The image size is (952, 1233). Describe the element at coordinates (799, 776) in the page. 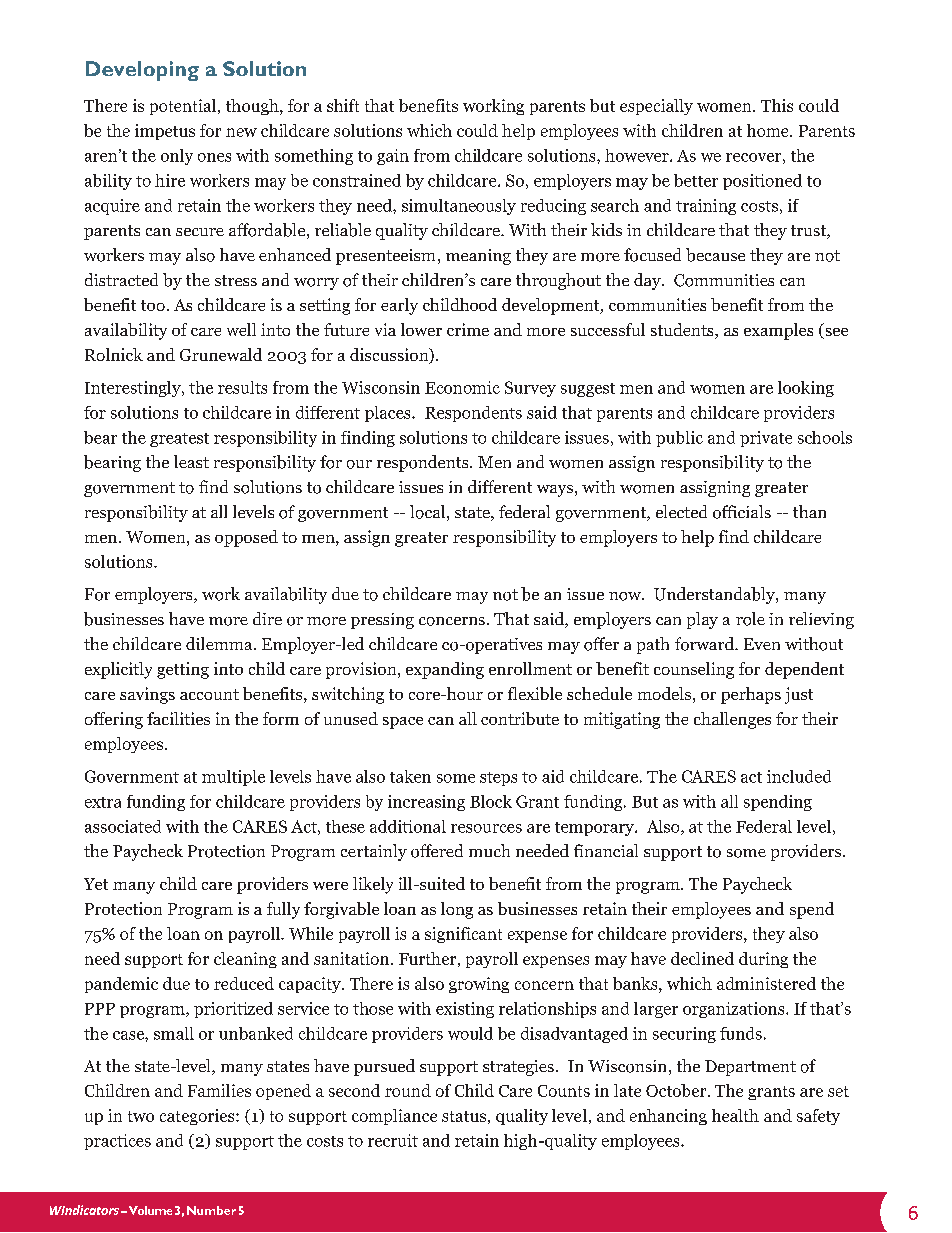

I see `included` at that location.
